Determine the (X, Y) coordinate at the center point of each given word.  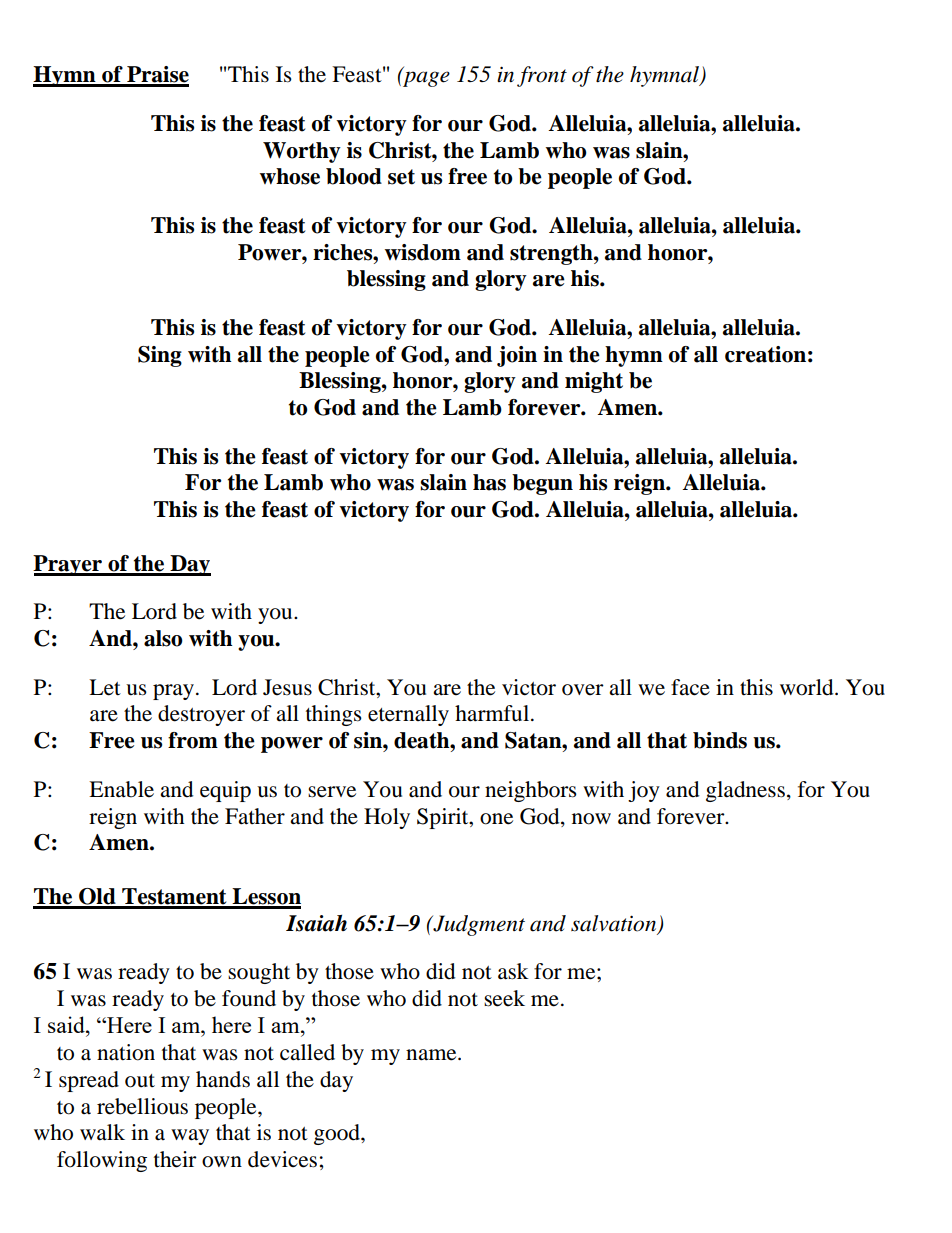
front (542, 76)
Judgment (478, 925)
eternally (408, 715)
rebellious (142, 1106)
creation (765, 354)
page (425, 78)
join (517, 356)
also (163, 638)
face (690, 687)
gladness (745, 791)
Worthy (302, 152)
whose (290, 176)
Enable (121, 789)
